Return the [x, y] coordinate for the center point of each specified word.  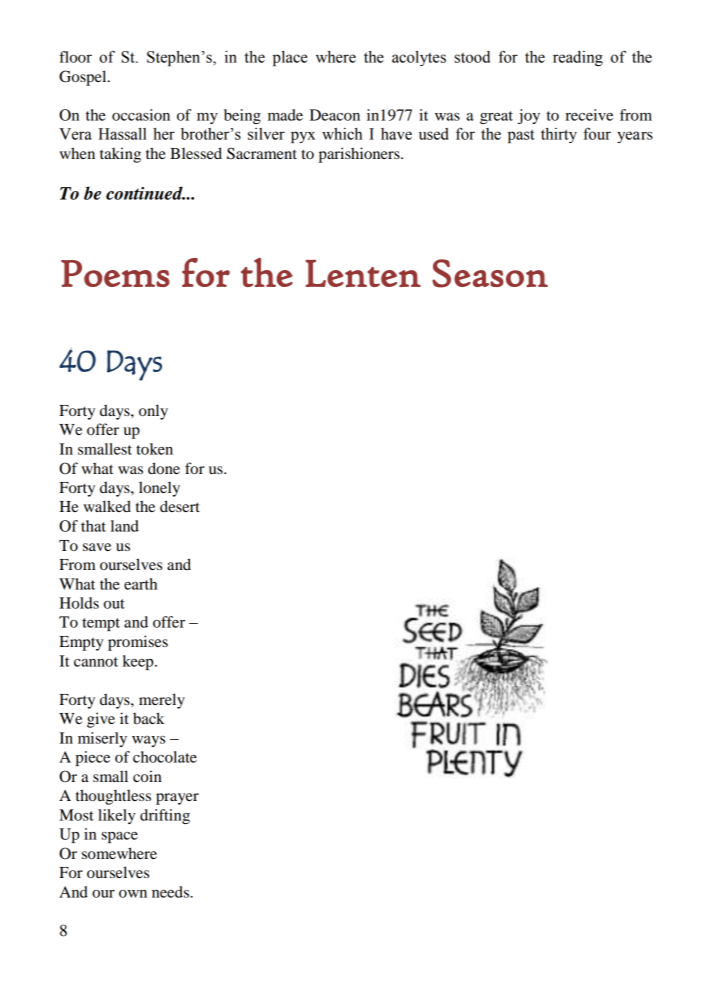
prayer [177, 799]
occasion [141, 115]
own [133, 894]
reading [578, 58]
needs [171, 892]
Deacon [335, 115]
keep [139, 662]
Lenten [363, 273]
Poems [115, 273]
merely [162, 701]
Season [490, 273]
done [164, 468]
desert [180, 506]
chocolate [165, 757]
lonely [159, 489]
